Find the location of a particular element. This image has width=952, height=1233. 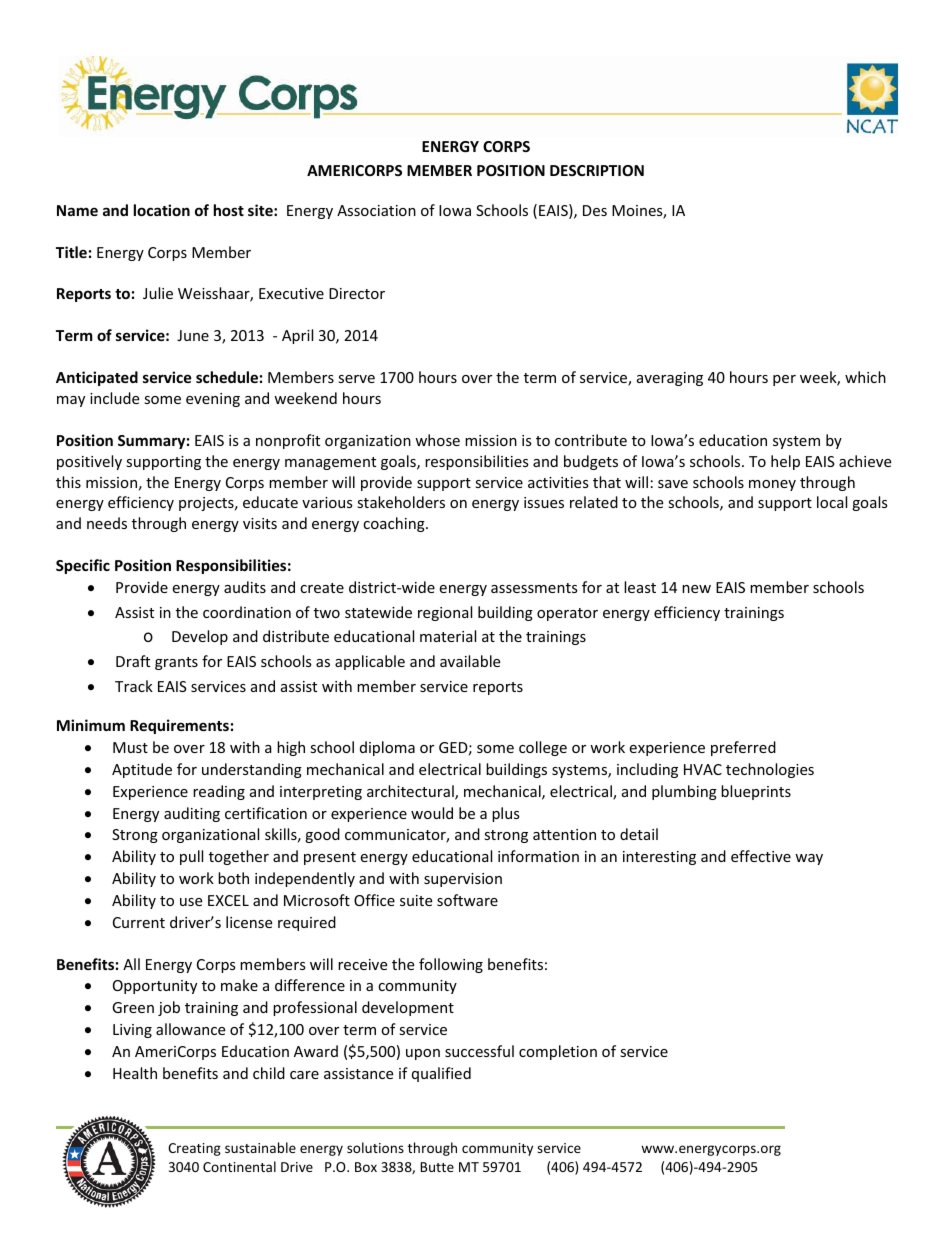

completion is located at coordinates (558, 1052).
